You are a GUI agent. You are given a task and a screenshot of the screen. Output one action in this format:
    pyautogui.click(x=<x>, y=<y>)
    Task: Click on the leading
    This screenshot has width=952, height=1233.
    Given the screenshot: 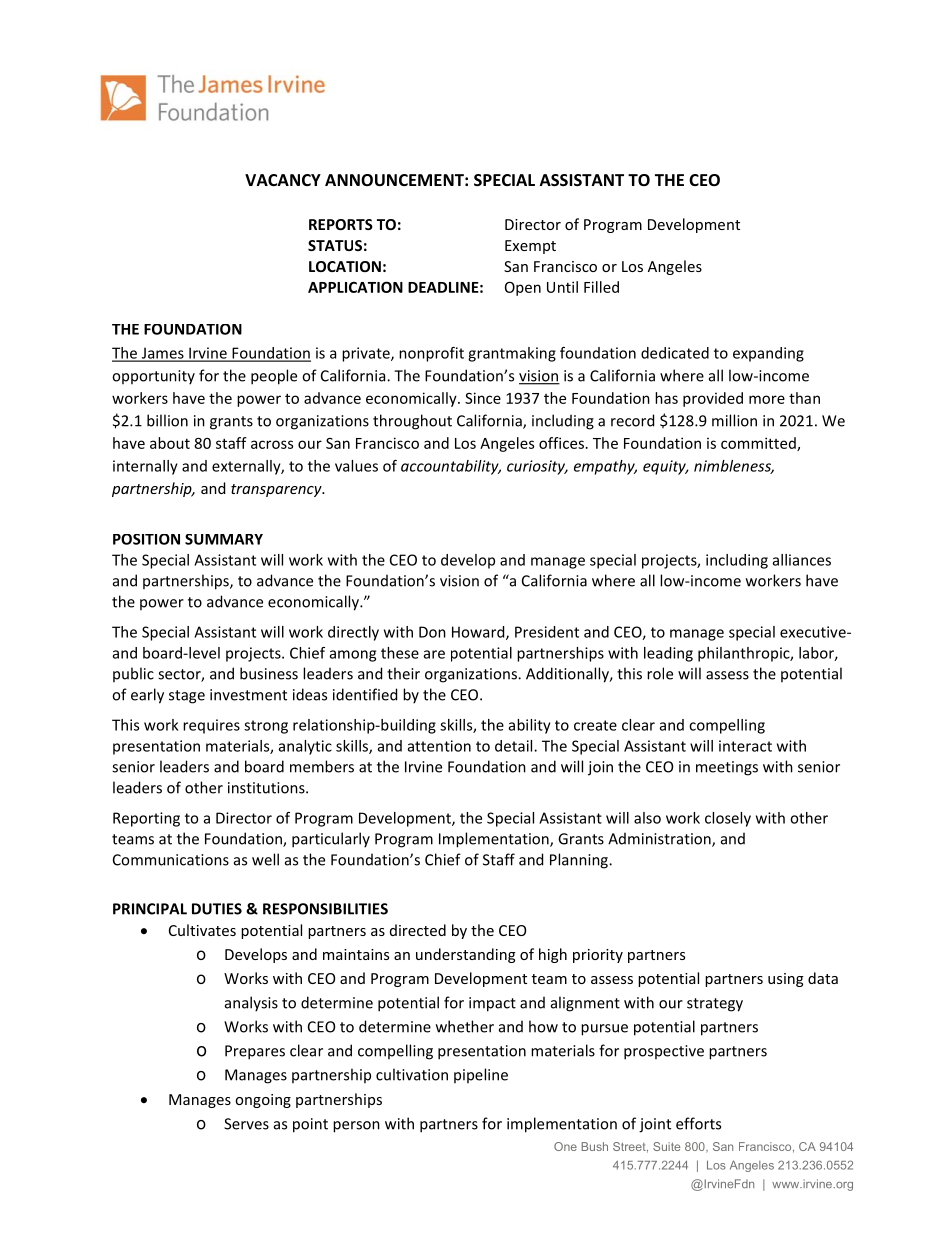 What is the action you would take?
    pyautogui.click(x=668, y=654)
